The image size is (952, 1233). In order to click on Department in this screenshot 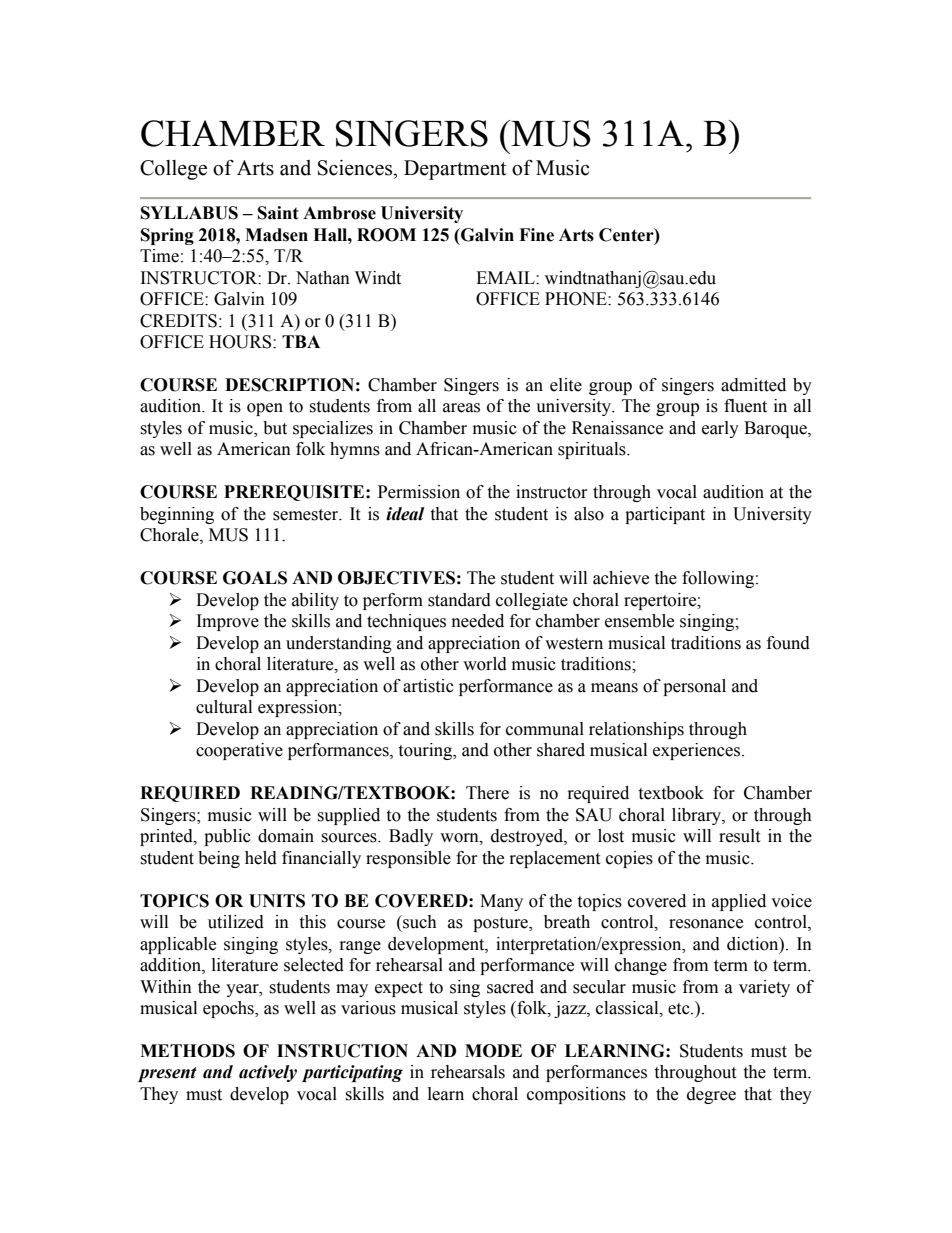, I will do `click(455, 170)`.
